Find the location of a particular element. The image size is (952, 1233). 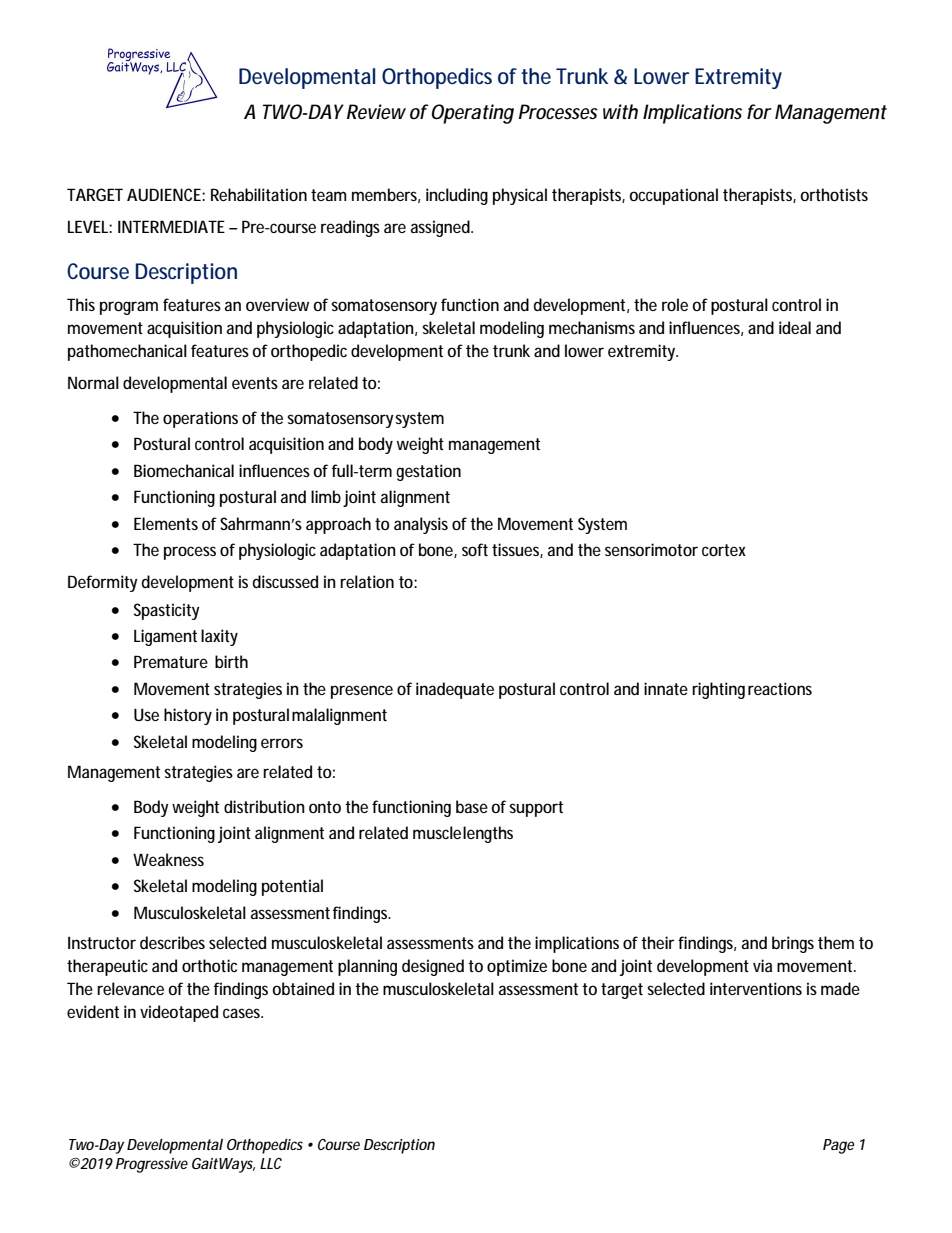

Progressive is located at coordinates (152, 1165).
